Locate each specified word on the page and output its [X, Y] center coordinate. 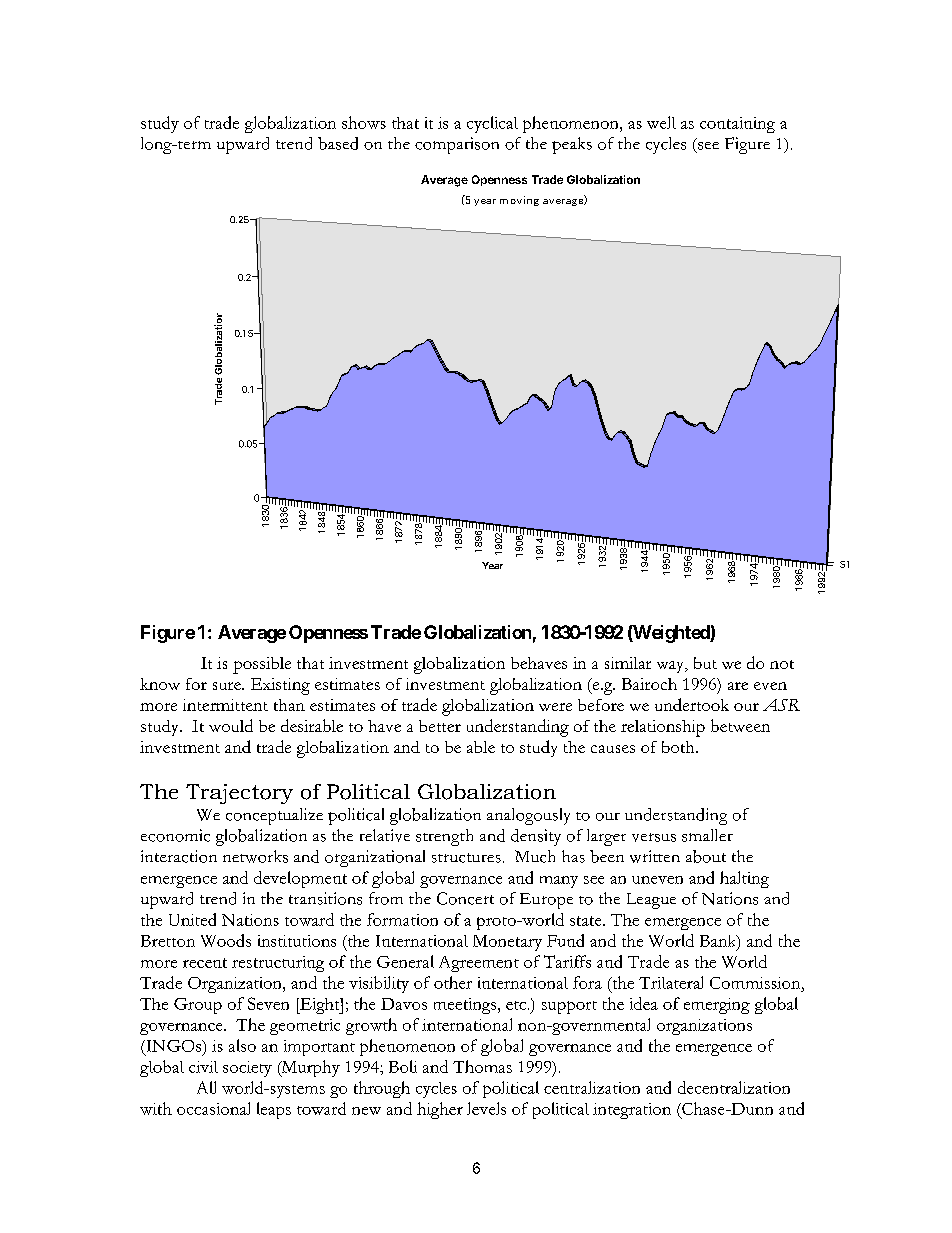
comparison [457, 145]
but [705, 663]
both [679, 747]
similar [628, 663]
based [338, 143]
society [247, 1069]
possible [262, 665]
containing [737, 125]
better [440, 726]
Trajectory [239, 794]
